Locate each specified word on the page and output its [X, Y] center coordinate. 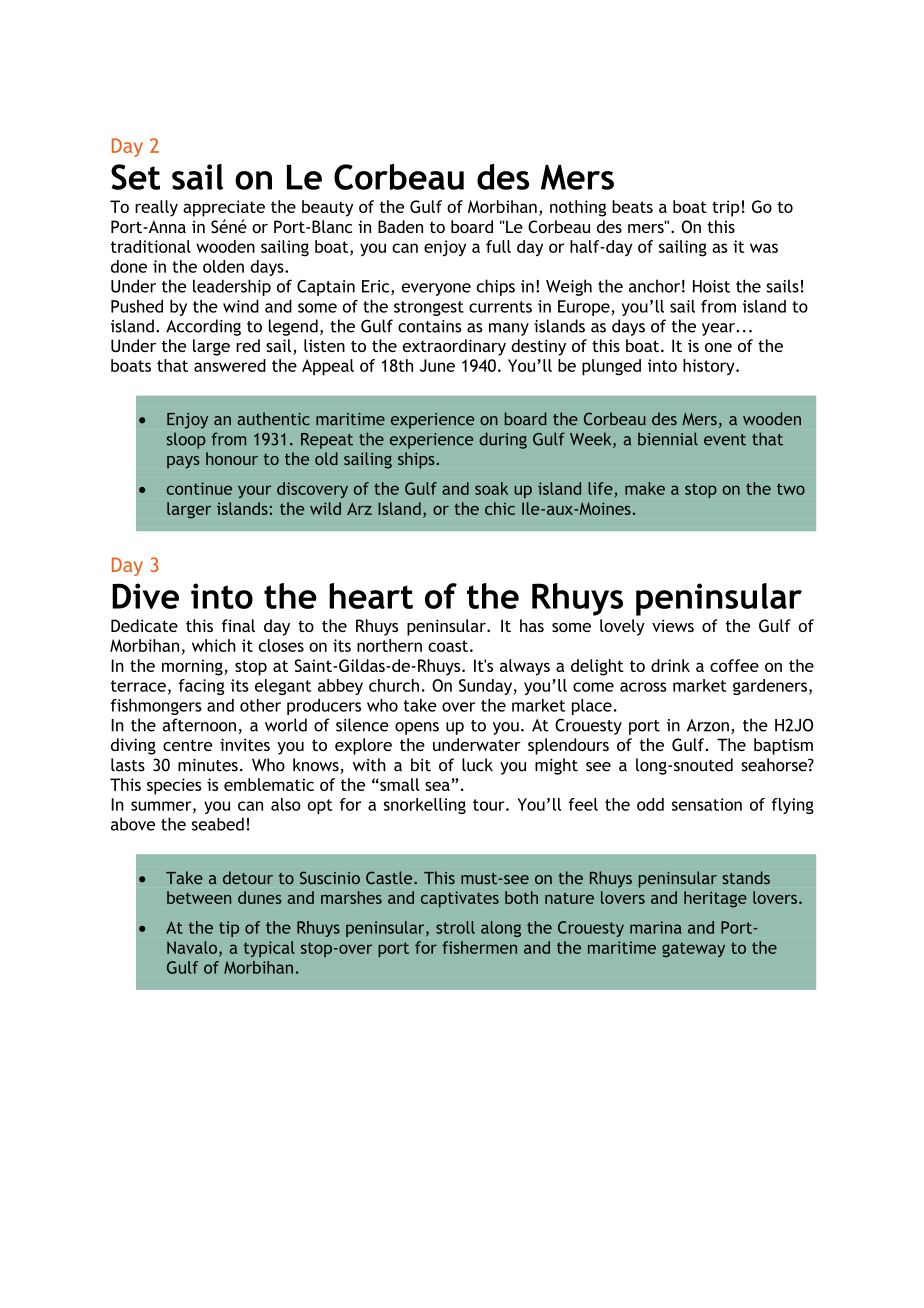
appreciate [224, 208]
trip [725, 208]
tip [229, 929]
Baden [400, 226]
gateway [693, 949]
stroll [455, 927]
